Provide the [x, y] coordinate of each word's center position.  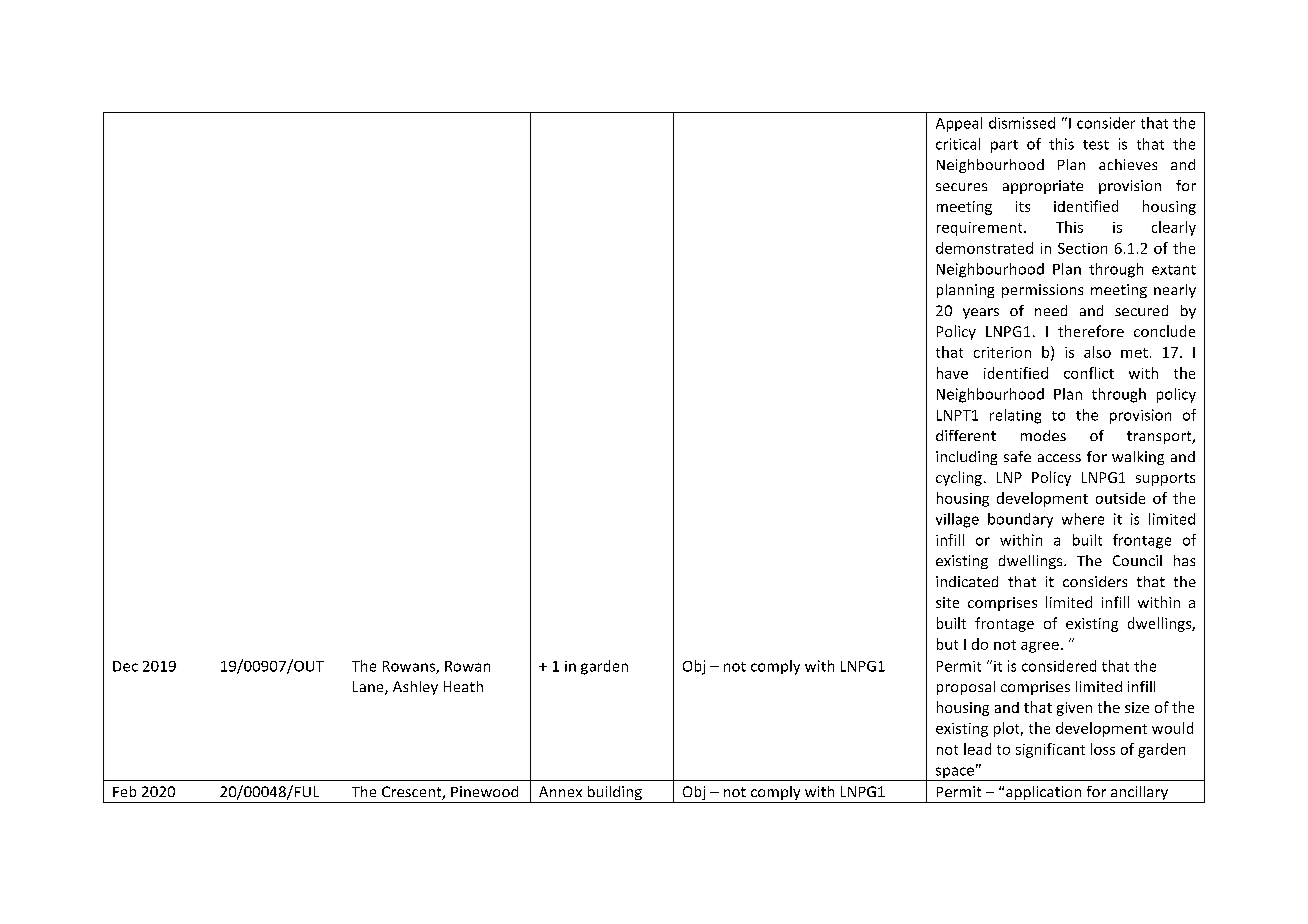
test [1096, 145]
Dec [125, 666]
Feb [124, 791]
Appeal [959, 124]
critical [958, 144]
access [1059, 458]
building [614, 794]
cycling [959, 478]
